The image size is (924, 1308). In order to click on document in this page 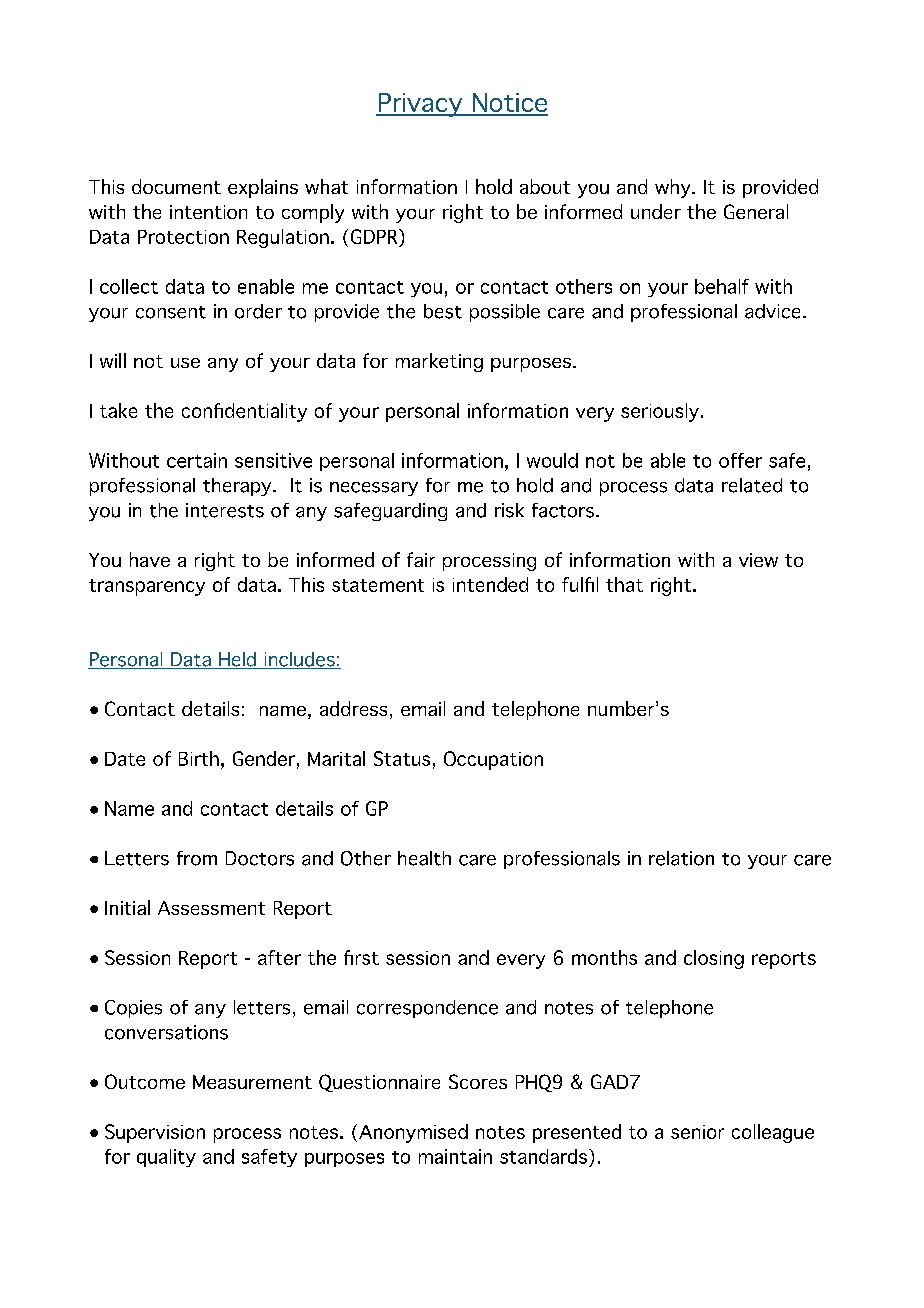, I will do `click(176, 186)`.
